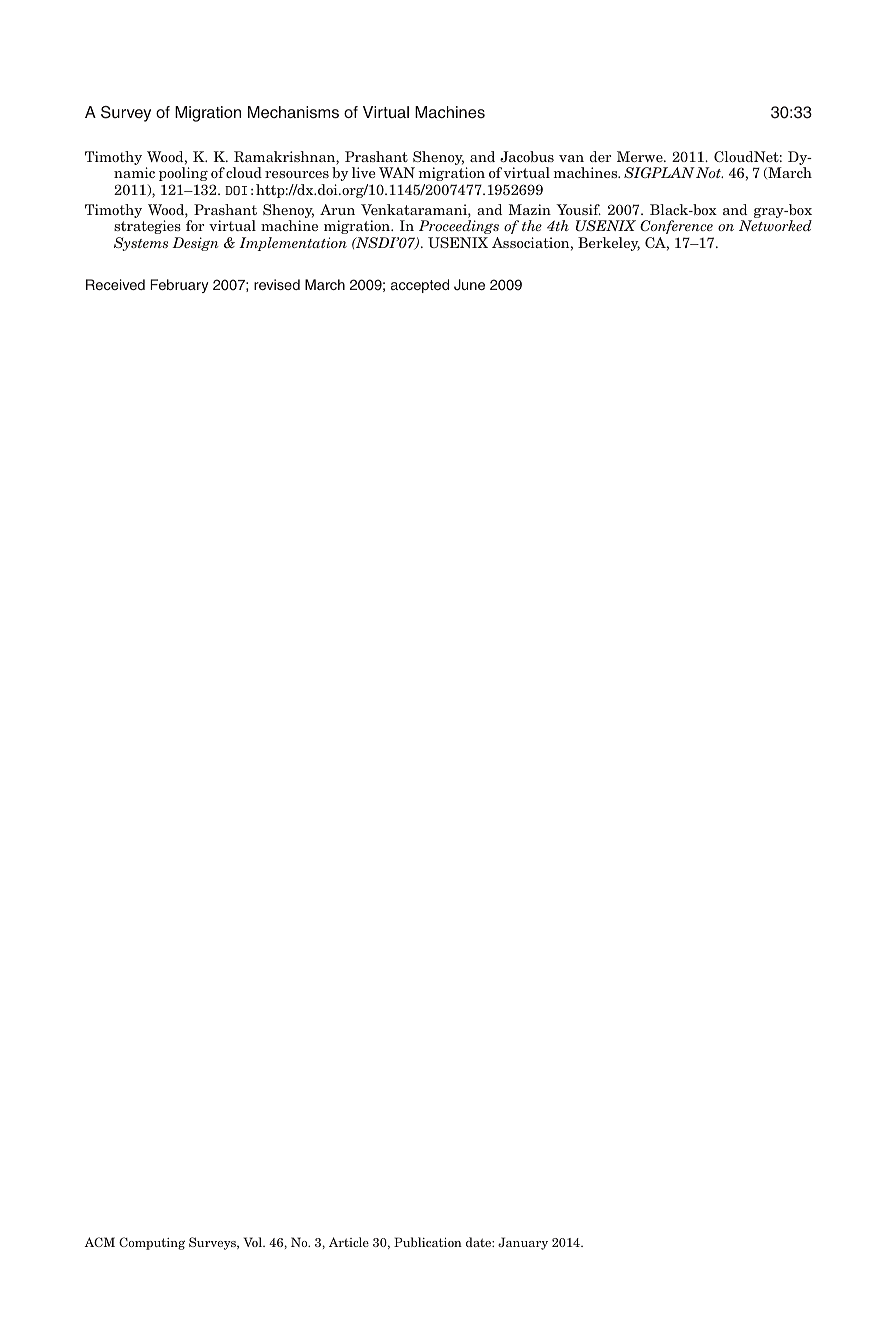 The image size is (896, 1328). What do you see at coordinates (277, 284) in the image?
I see `revised` at bounding box center [277, 284].
